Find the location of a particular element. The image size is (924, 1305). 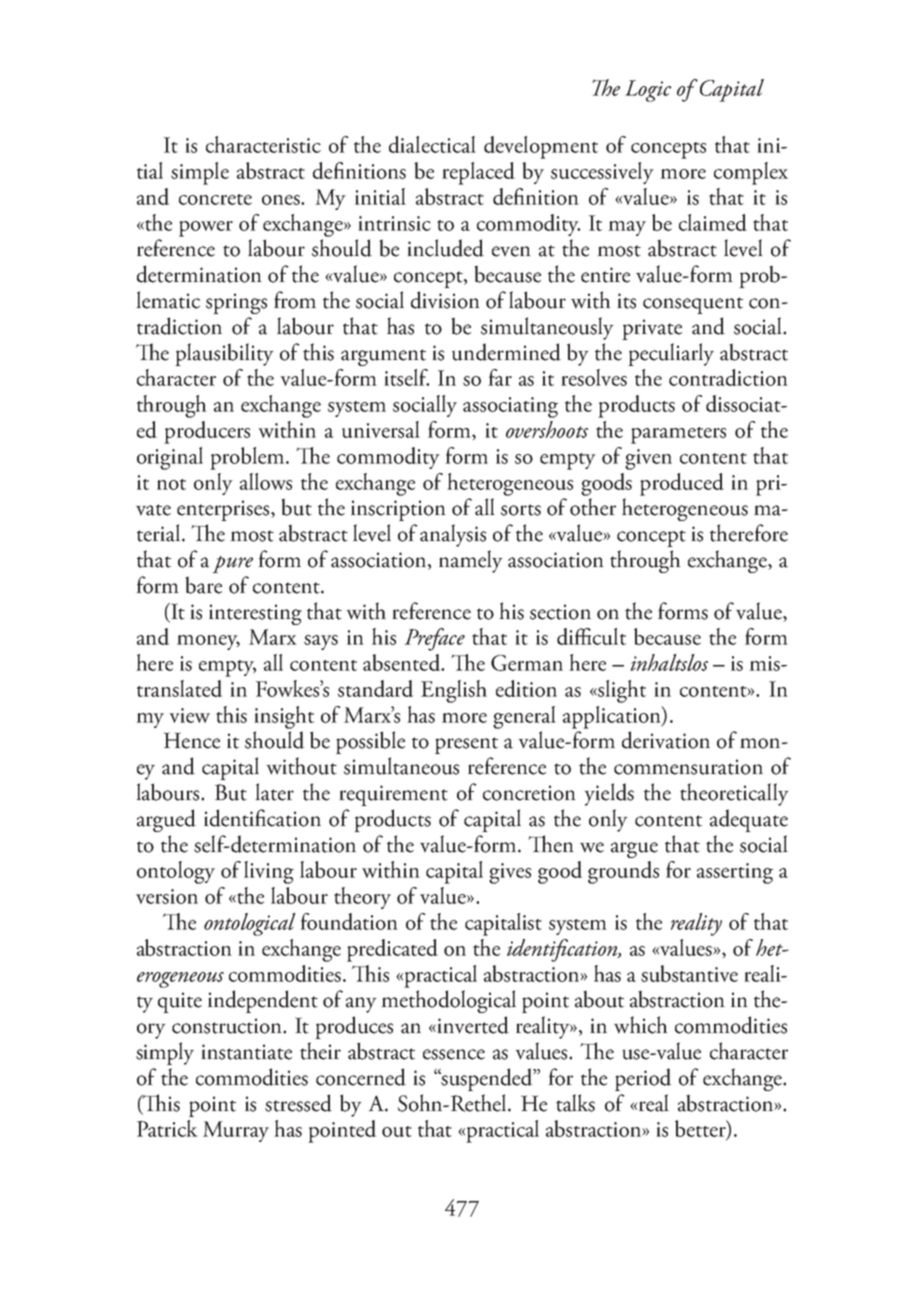

claimed is located at coordinates (713, 222).
